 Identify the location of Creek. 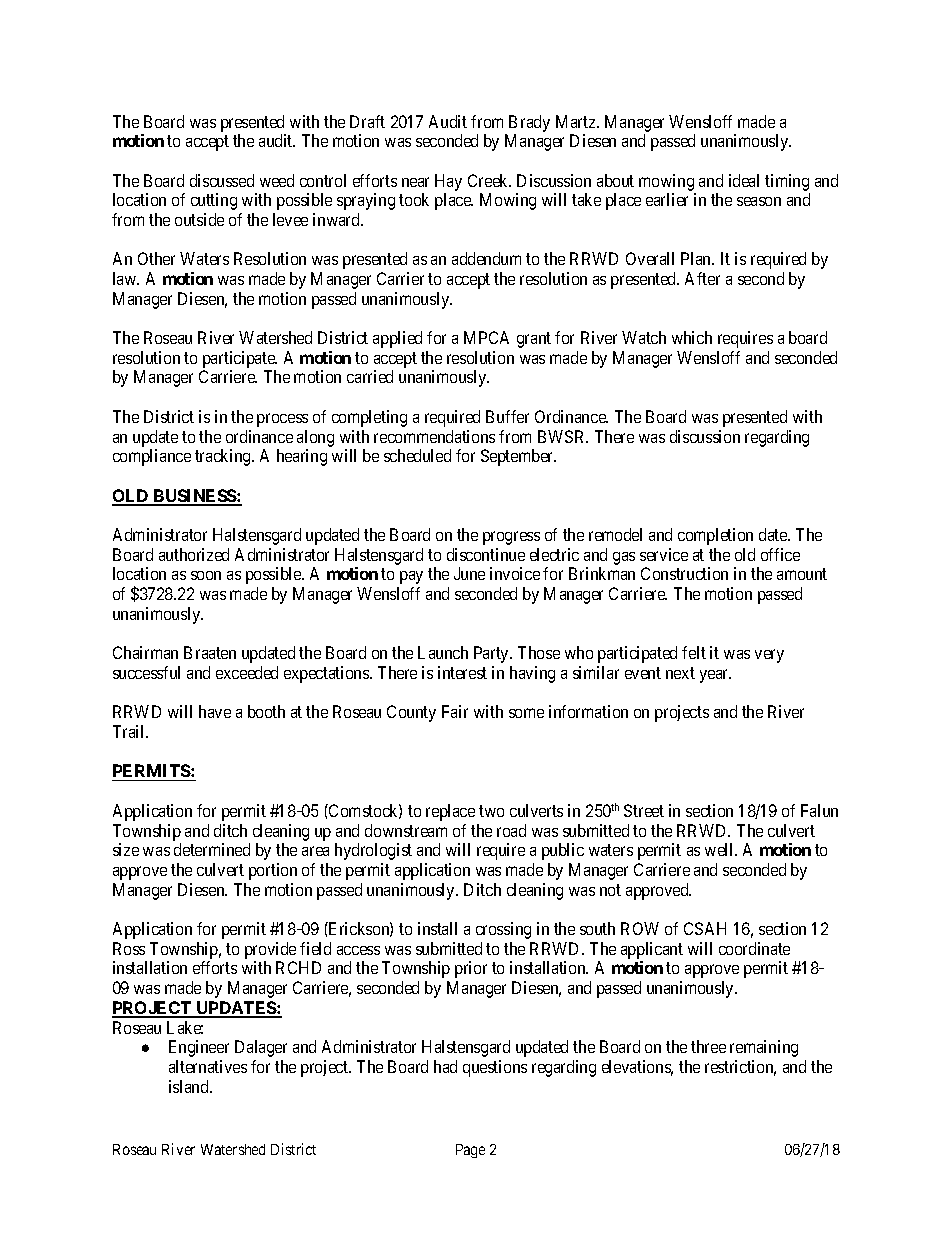
(489, 180).
